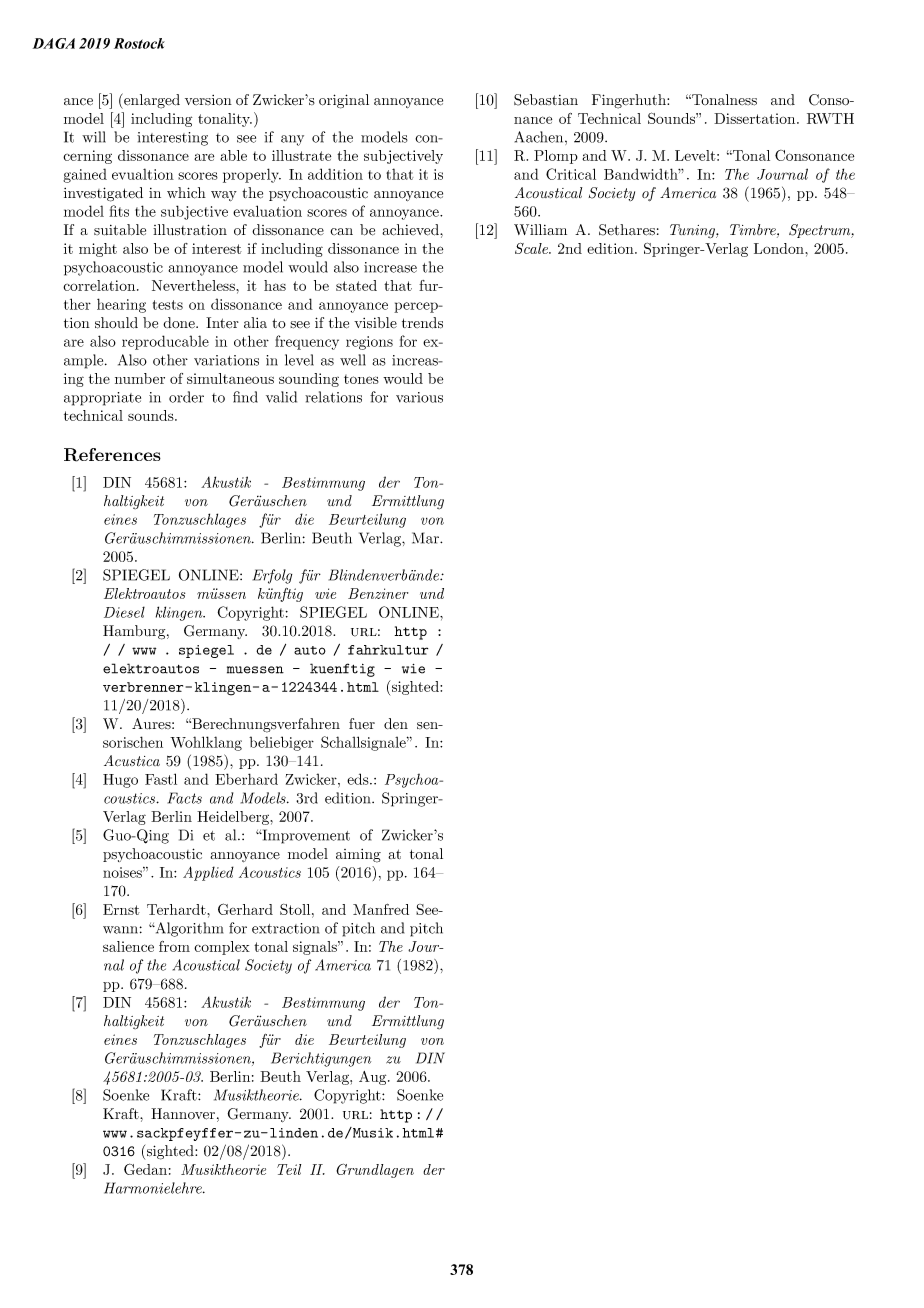 The image size is (924, 1308). What do you see at coordinates (571, 174) in the screenshot?
I see `Critical` at bounding box center [571, 174].
